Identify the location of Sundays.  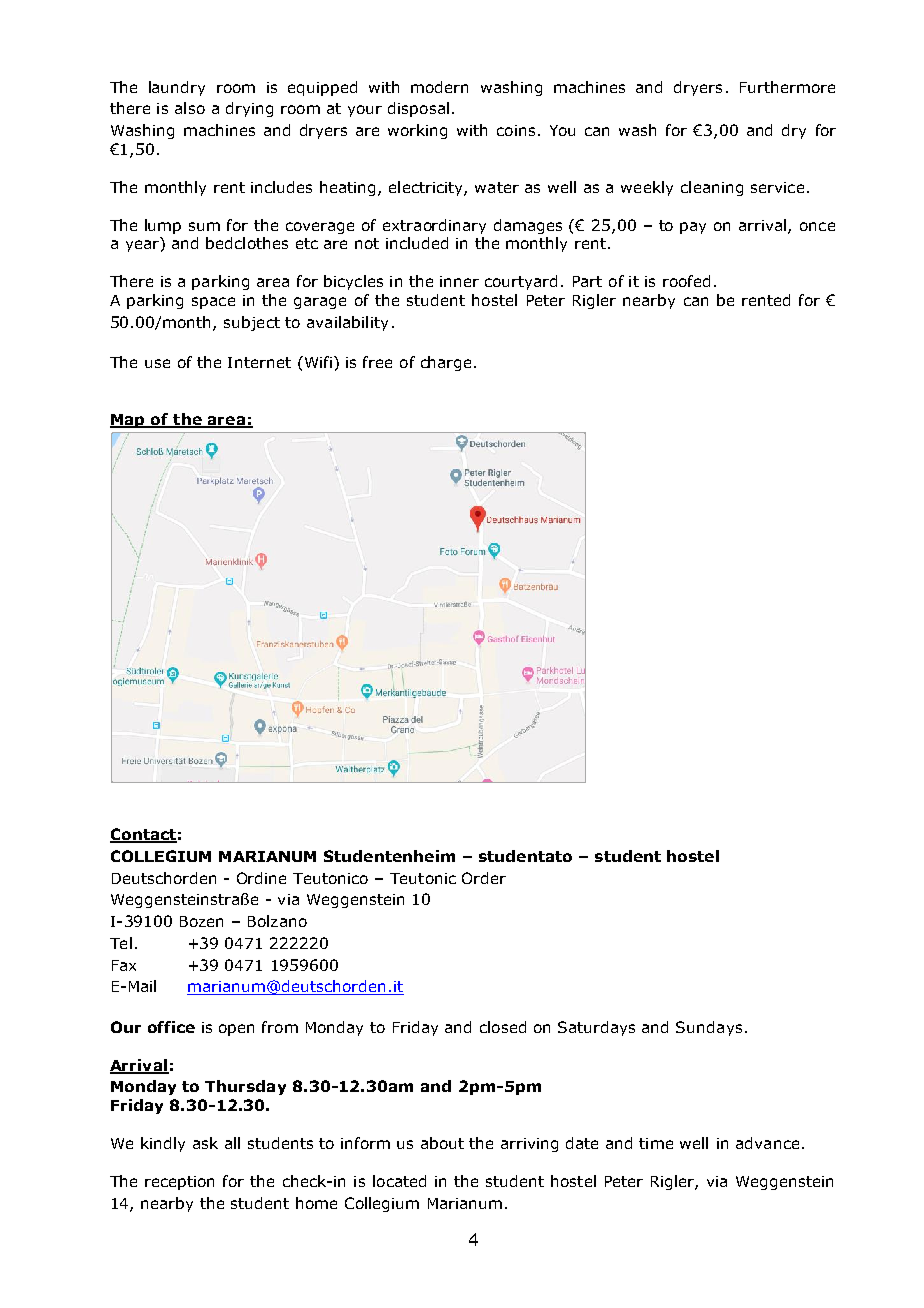
(709, 1028).
